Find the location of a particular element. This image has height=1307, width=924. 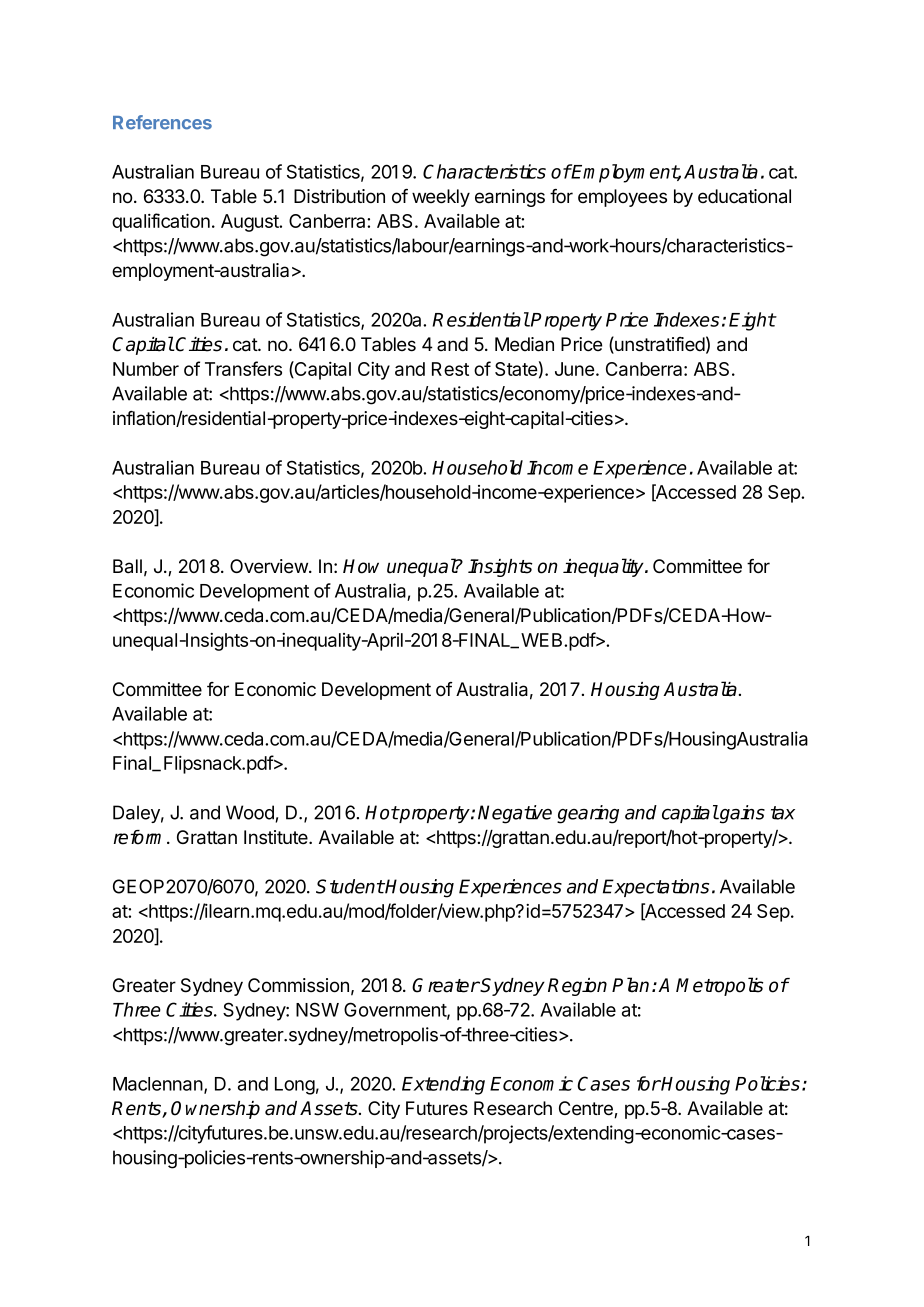

Centre is located at coordinates (587, 1109).
